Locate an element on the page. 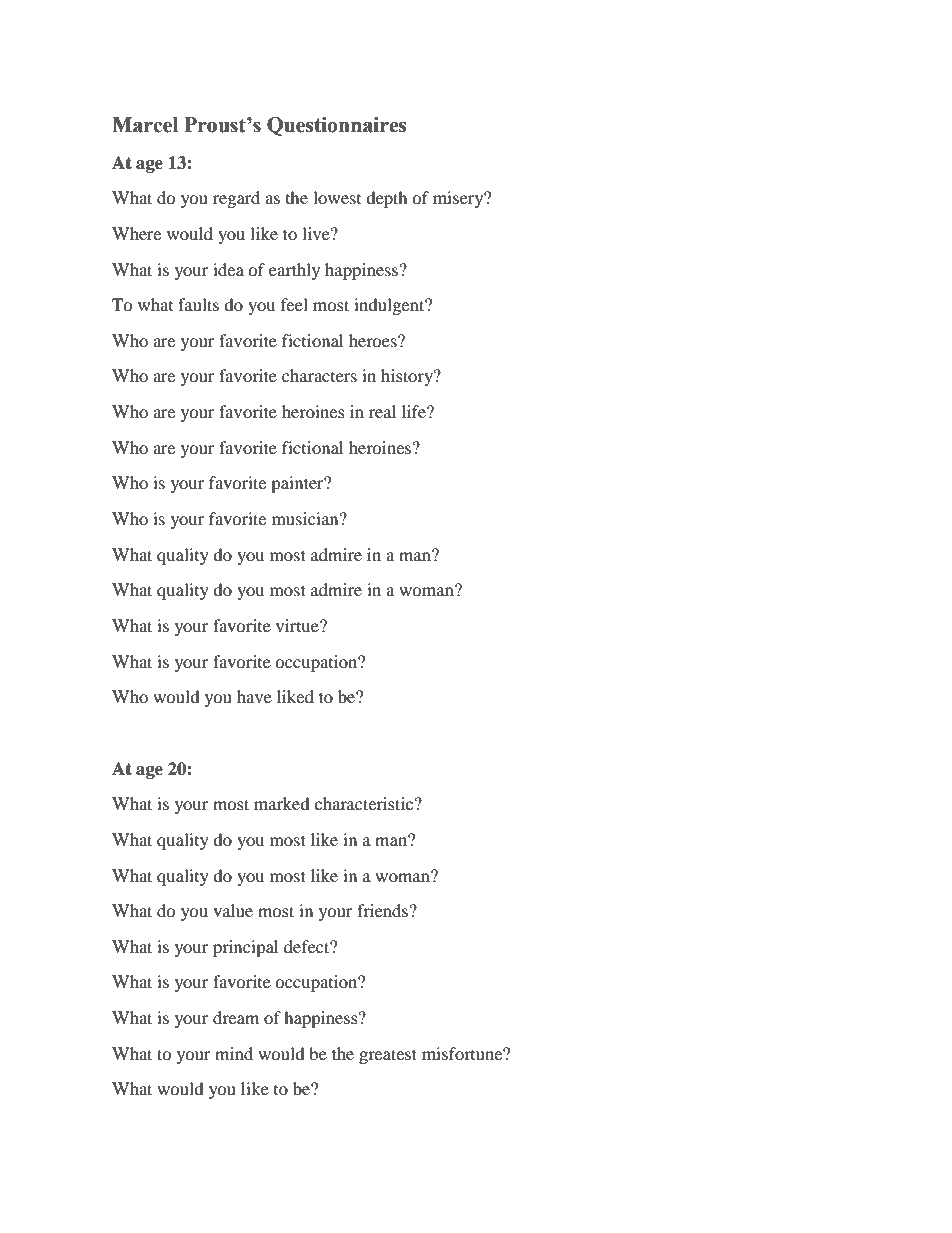  value is located at coordinates (233, 910).
